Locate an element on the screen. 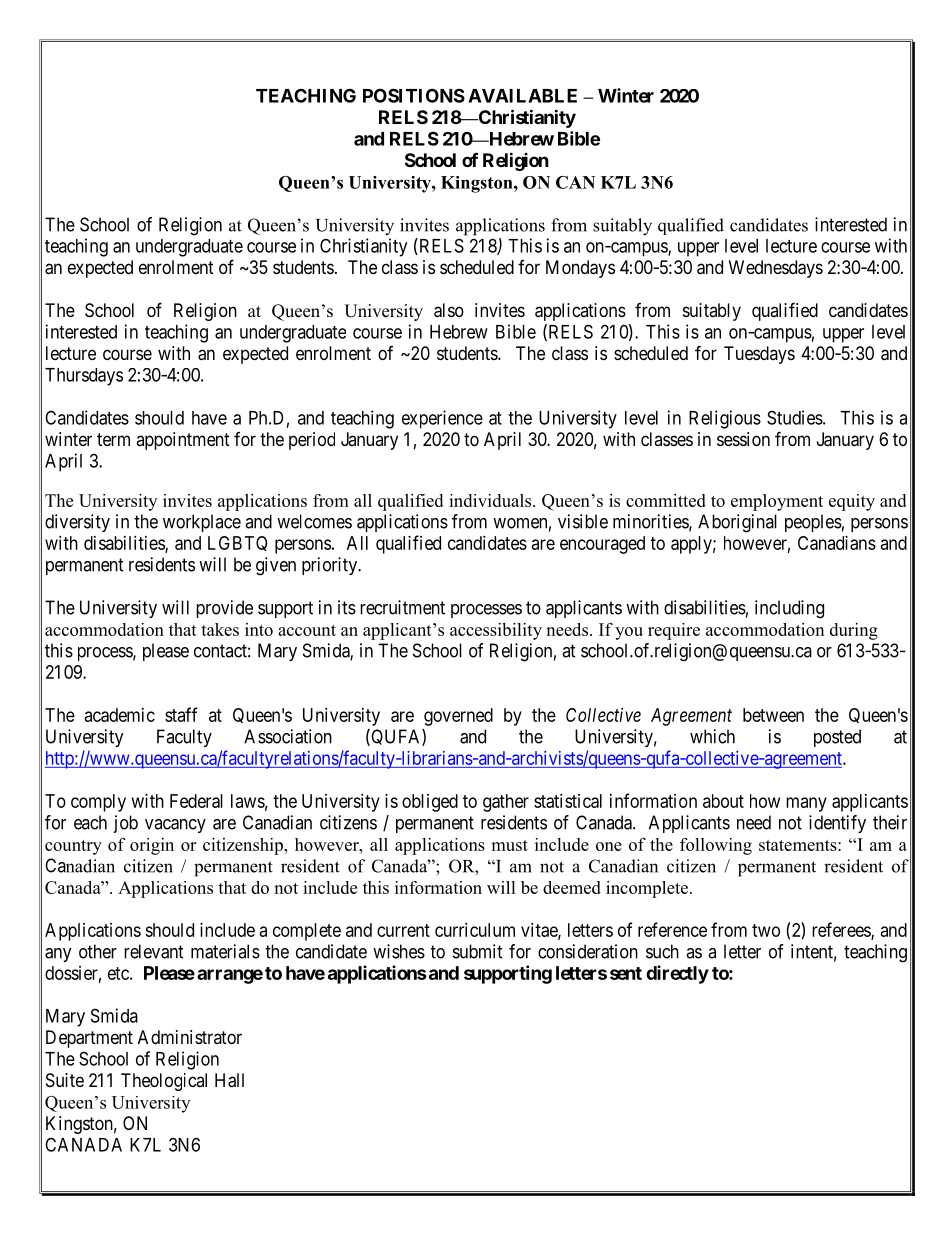 This screenshot has width=952, height=1233. experience is located at coordinates (442, 419).
